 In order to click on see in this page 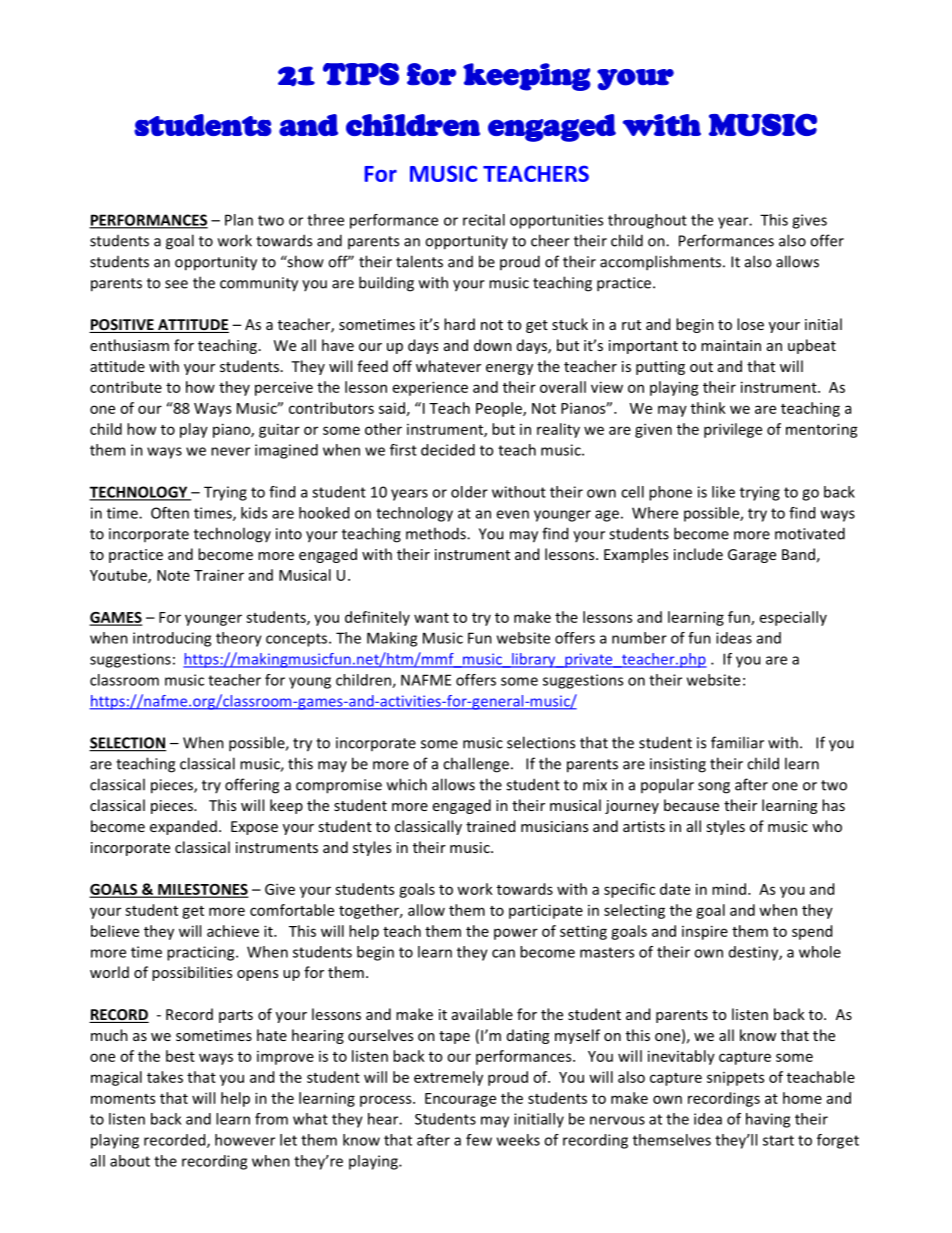, I will do `click(176, 284)`.
